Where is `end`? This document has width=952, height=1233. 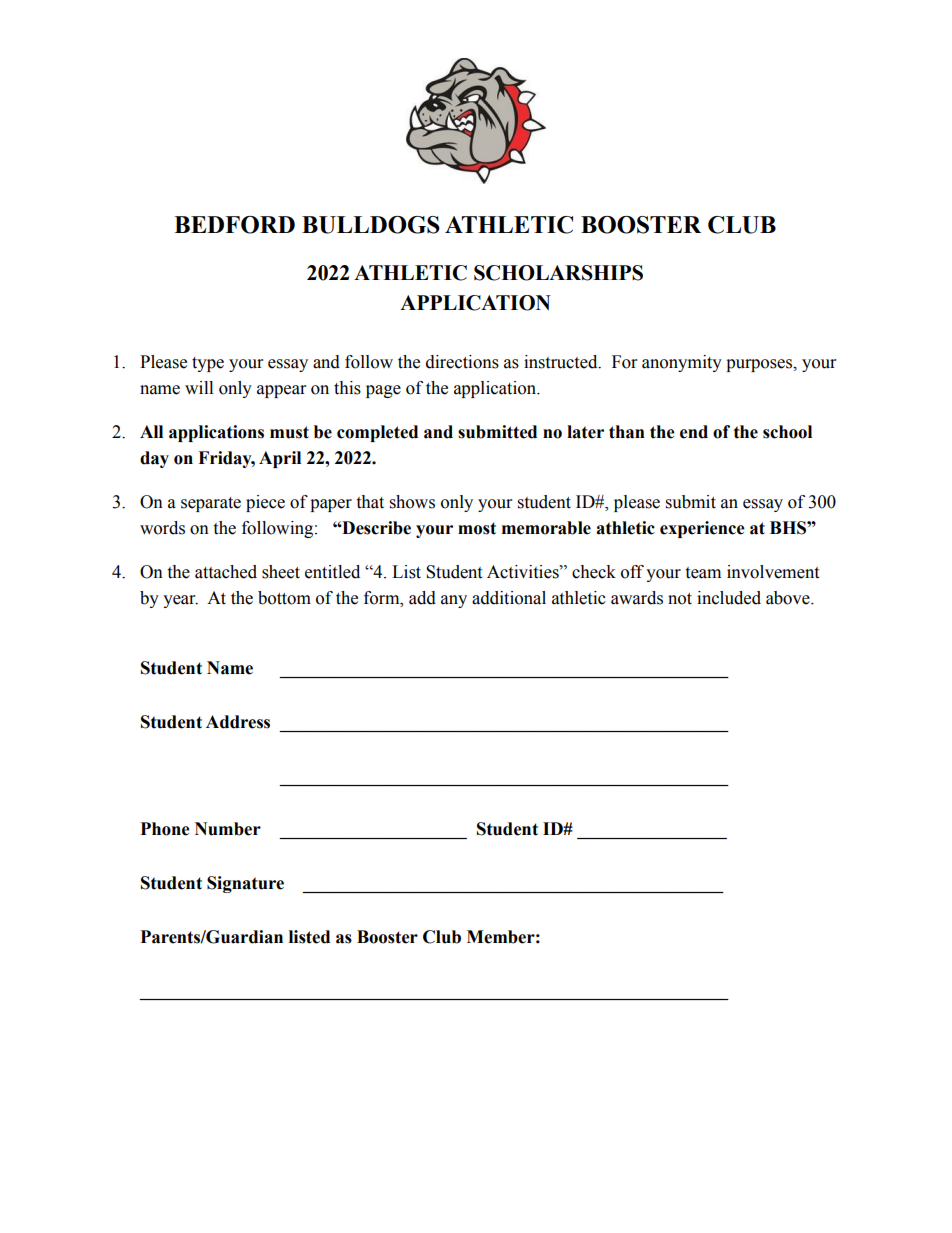 end is located at coordinates (694, 432).
